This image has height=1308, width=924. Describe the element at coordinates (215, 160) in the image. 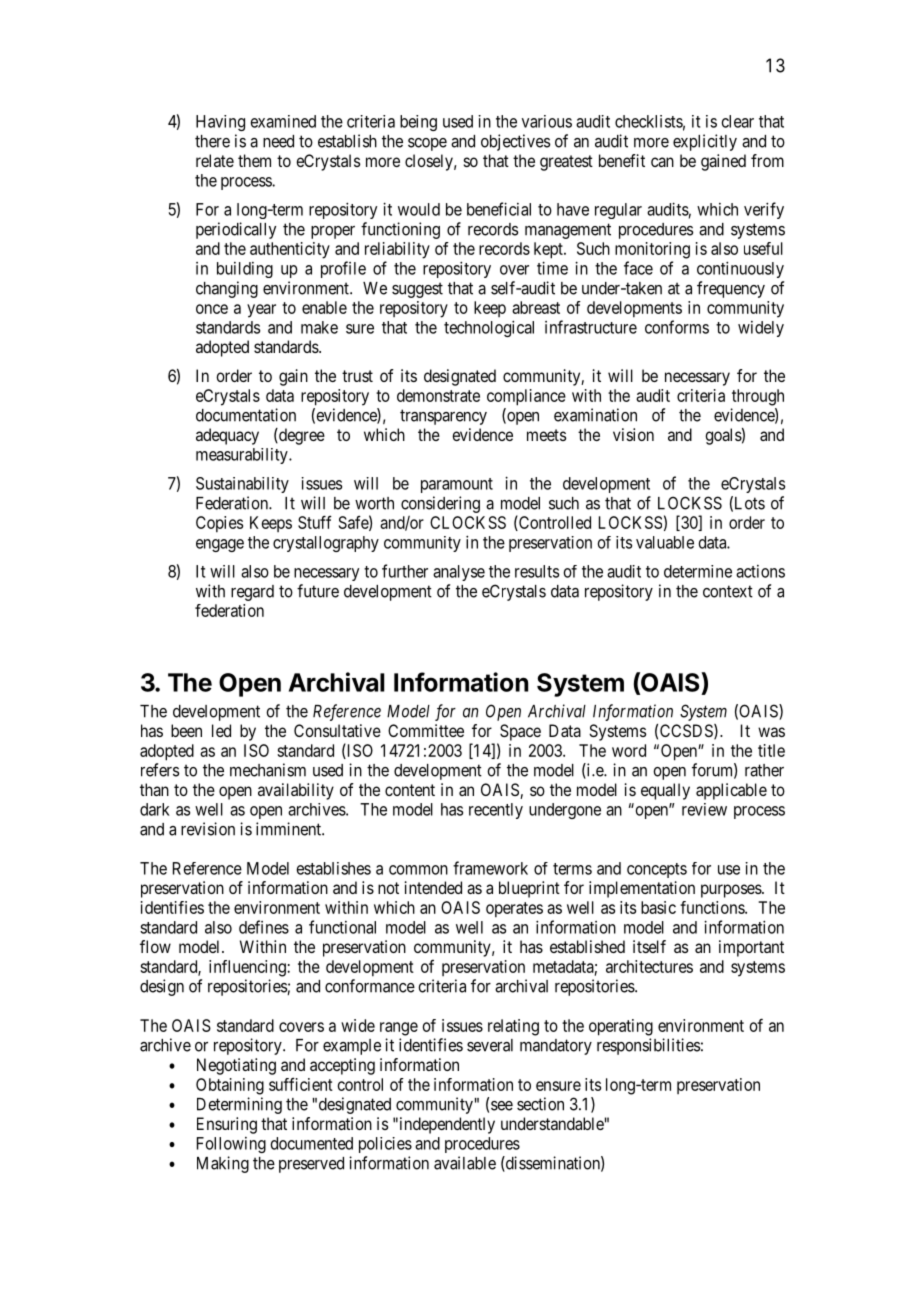

I see `relate` at that location.
